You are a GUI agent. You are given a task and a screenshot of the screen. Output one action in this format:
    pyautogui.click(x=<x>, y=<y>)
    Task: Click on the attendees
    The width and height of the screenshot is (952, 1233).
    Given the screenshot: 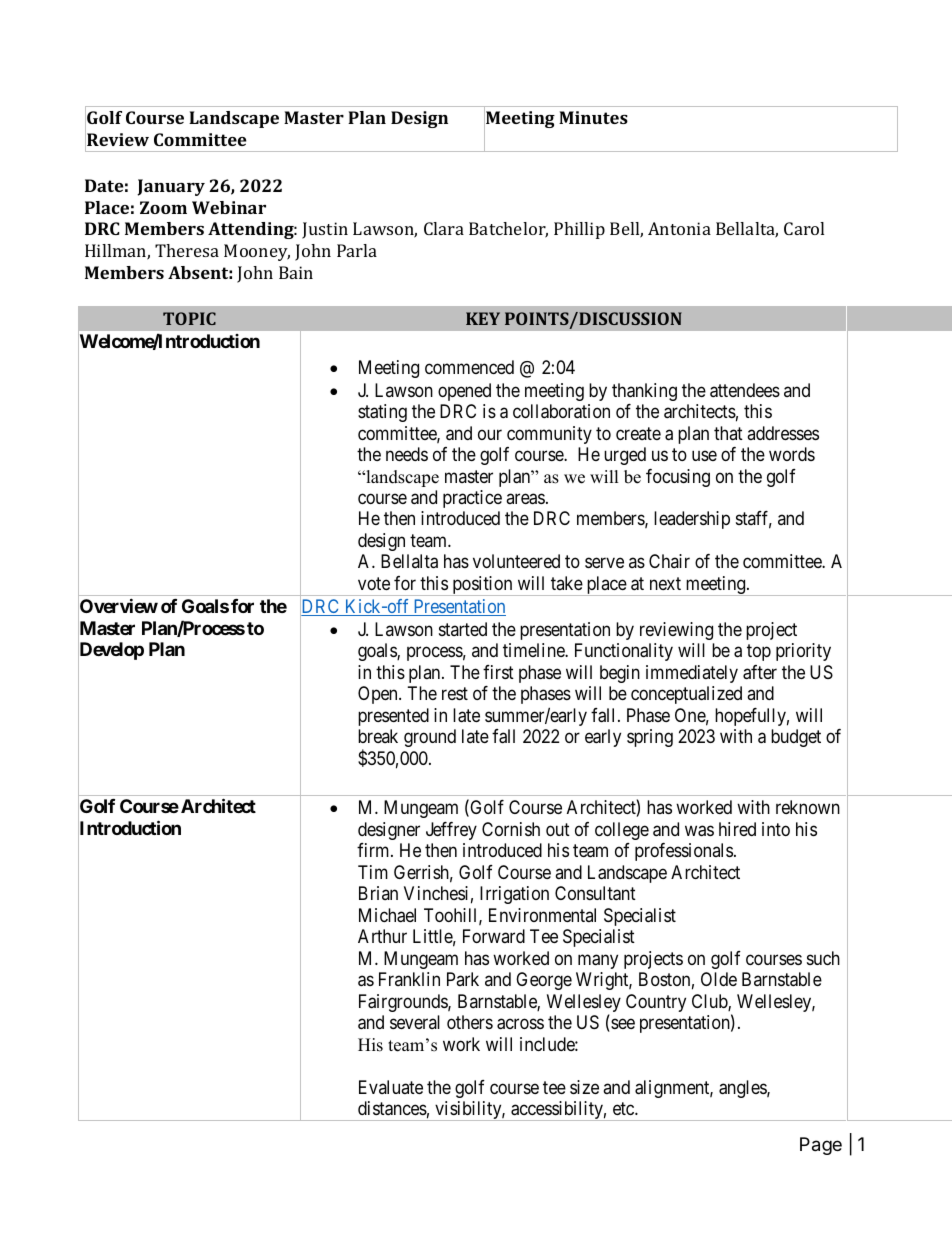 What is the action you would take?
    pyautogui.click(x=745, y=390)
